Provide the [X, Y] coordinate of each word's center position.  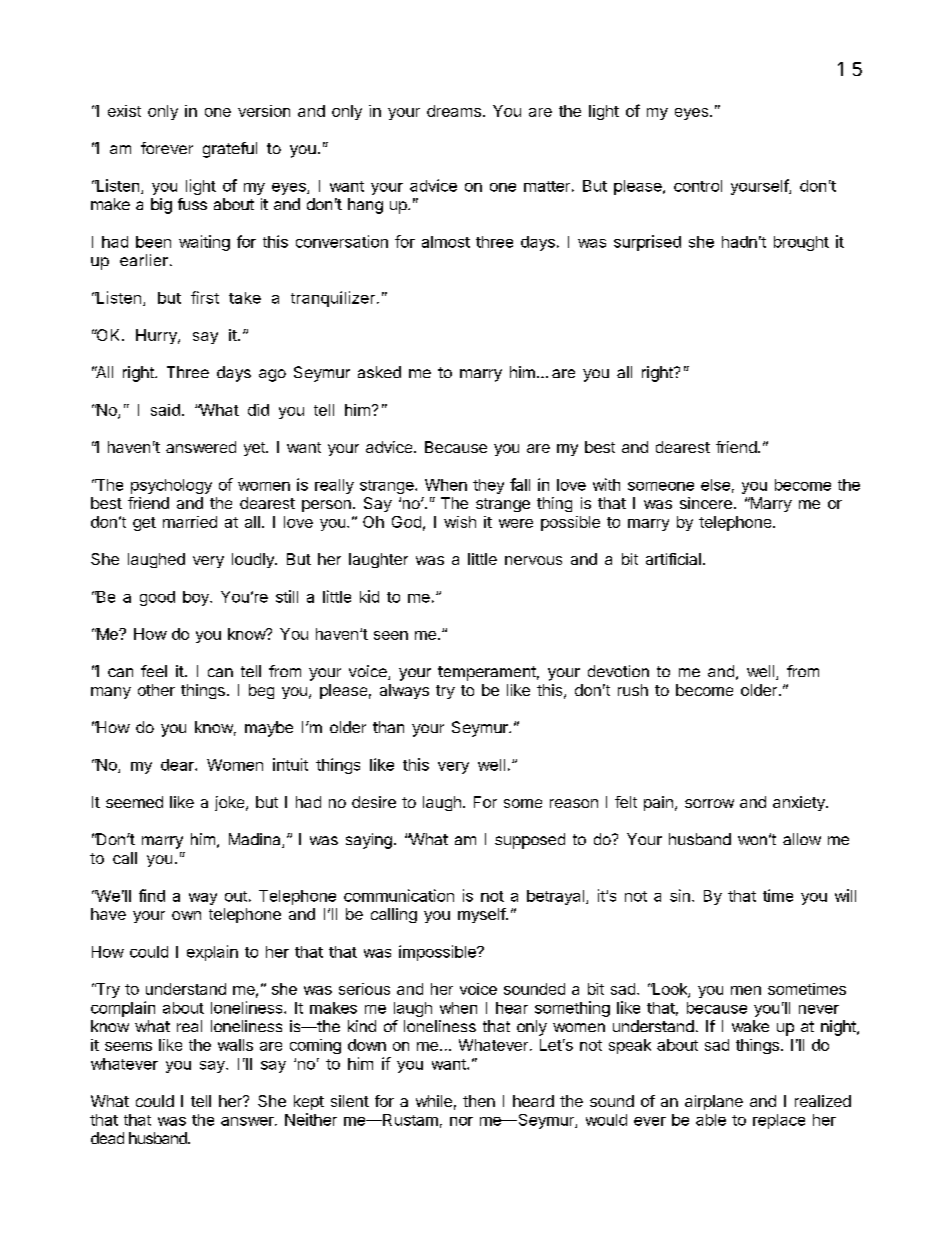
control [698, 186]
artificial [673, 559]
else [715, 485]
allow [802, 839]
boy [197, 598]
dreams [454, 111]
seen [391, 635]
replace [779, 1121]
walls [235, 1045]
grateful [230, 150]
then [479, 1101]
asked [379, 372]
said [165, 410]
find [152, 895]
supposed [530, 841]
